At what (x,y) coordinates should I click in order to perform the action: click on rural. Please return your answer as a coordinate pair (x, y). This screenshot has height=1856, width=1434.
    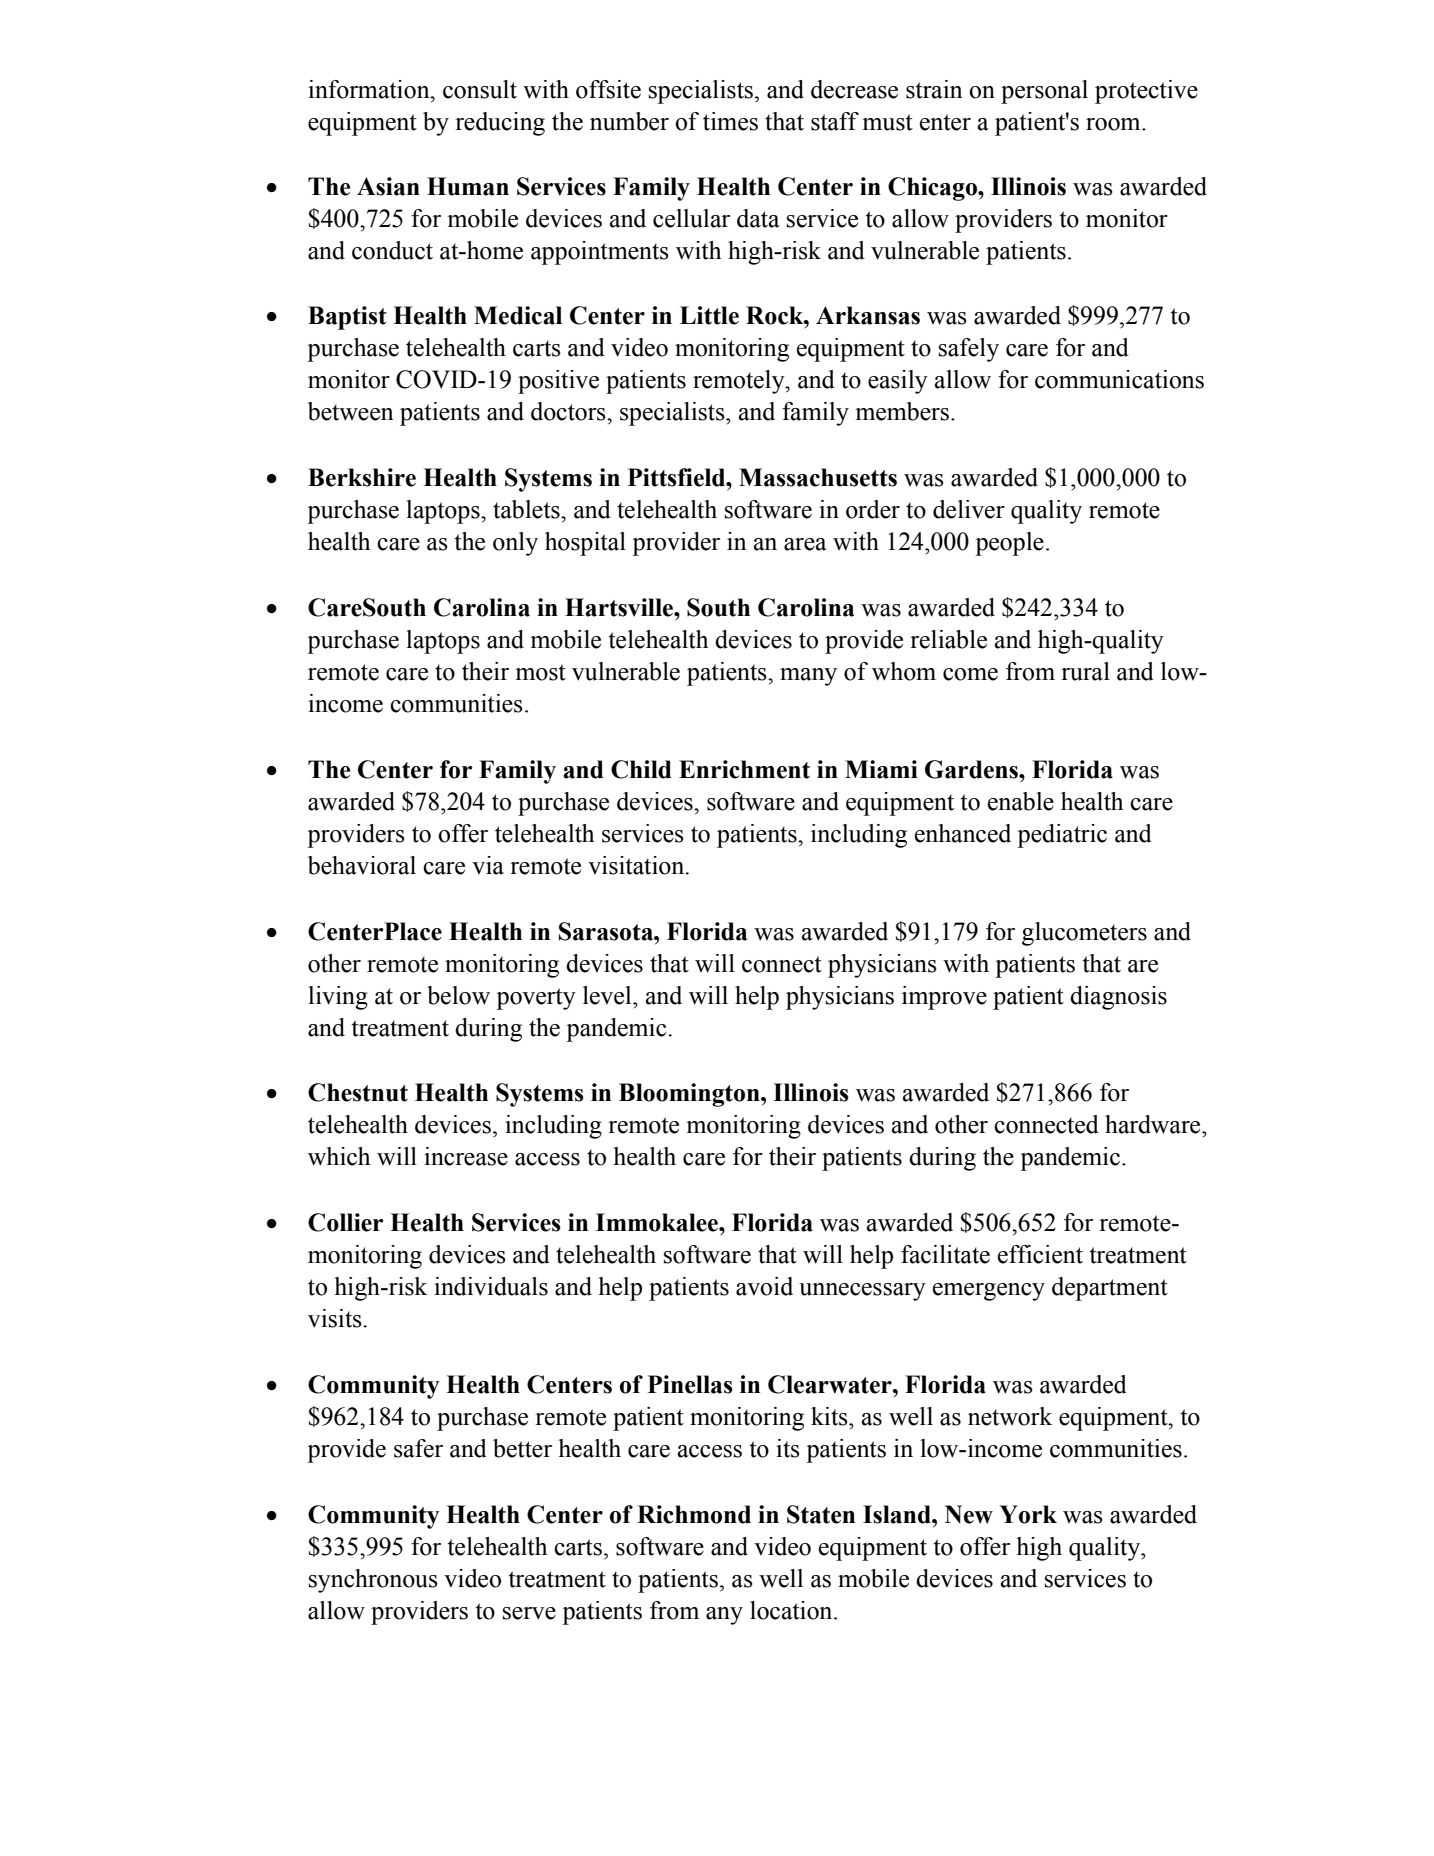
    Looking at the image, I should click on (1085, 671).
